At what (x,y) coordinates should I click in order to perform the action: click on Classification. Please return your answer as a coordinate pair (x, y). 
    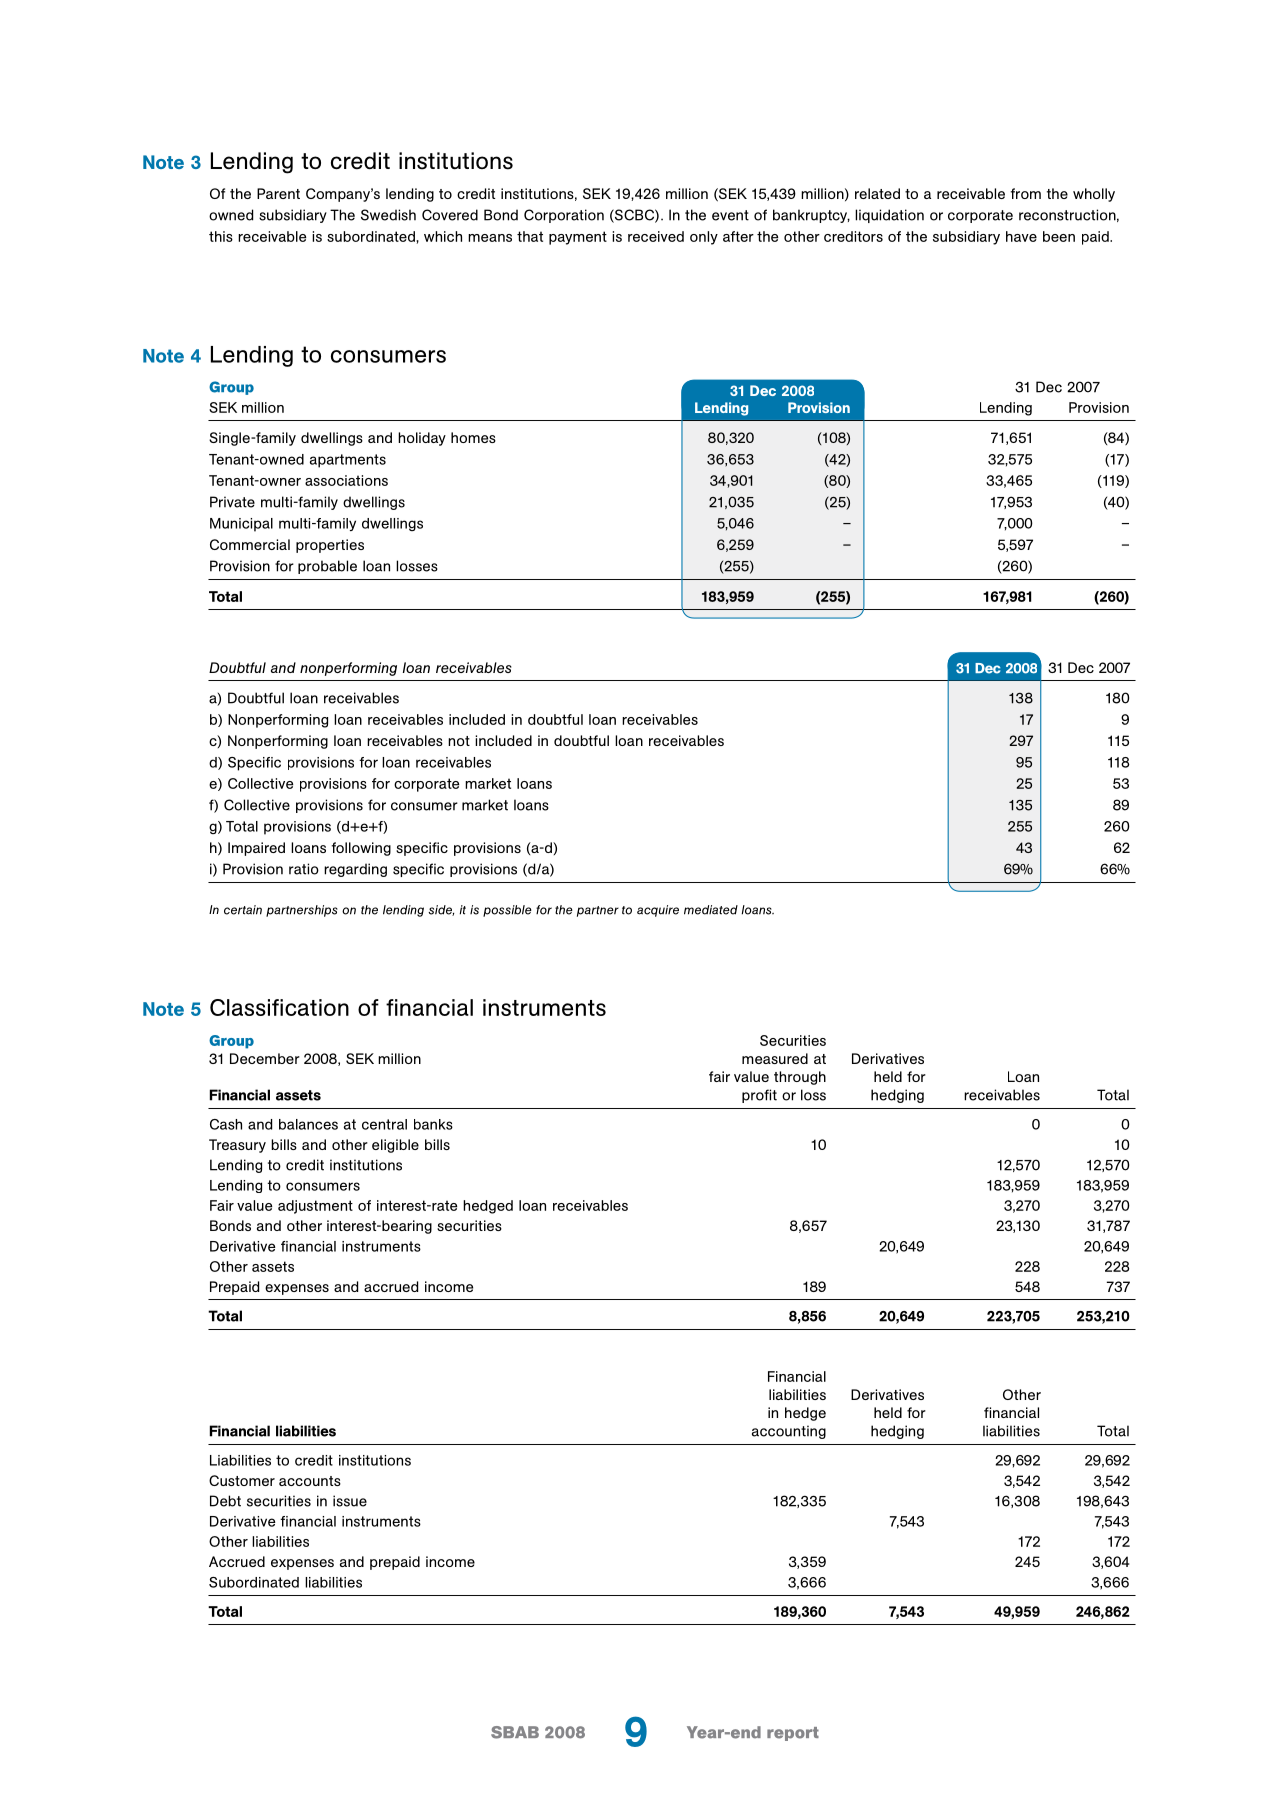
    Looking at the image, I should click on (279, 1007).
